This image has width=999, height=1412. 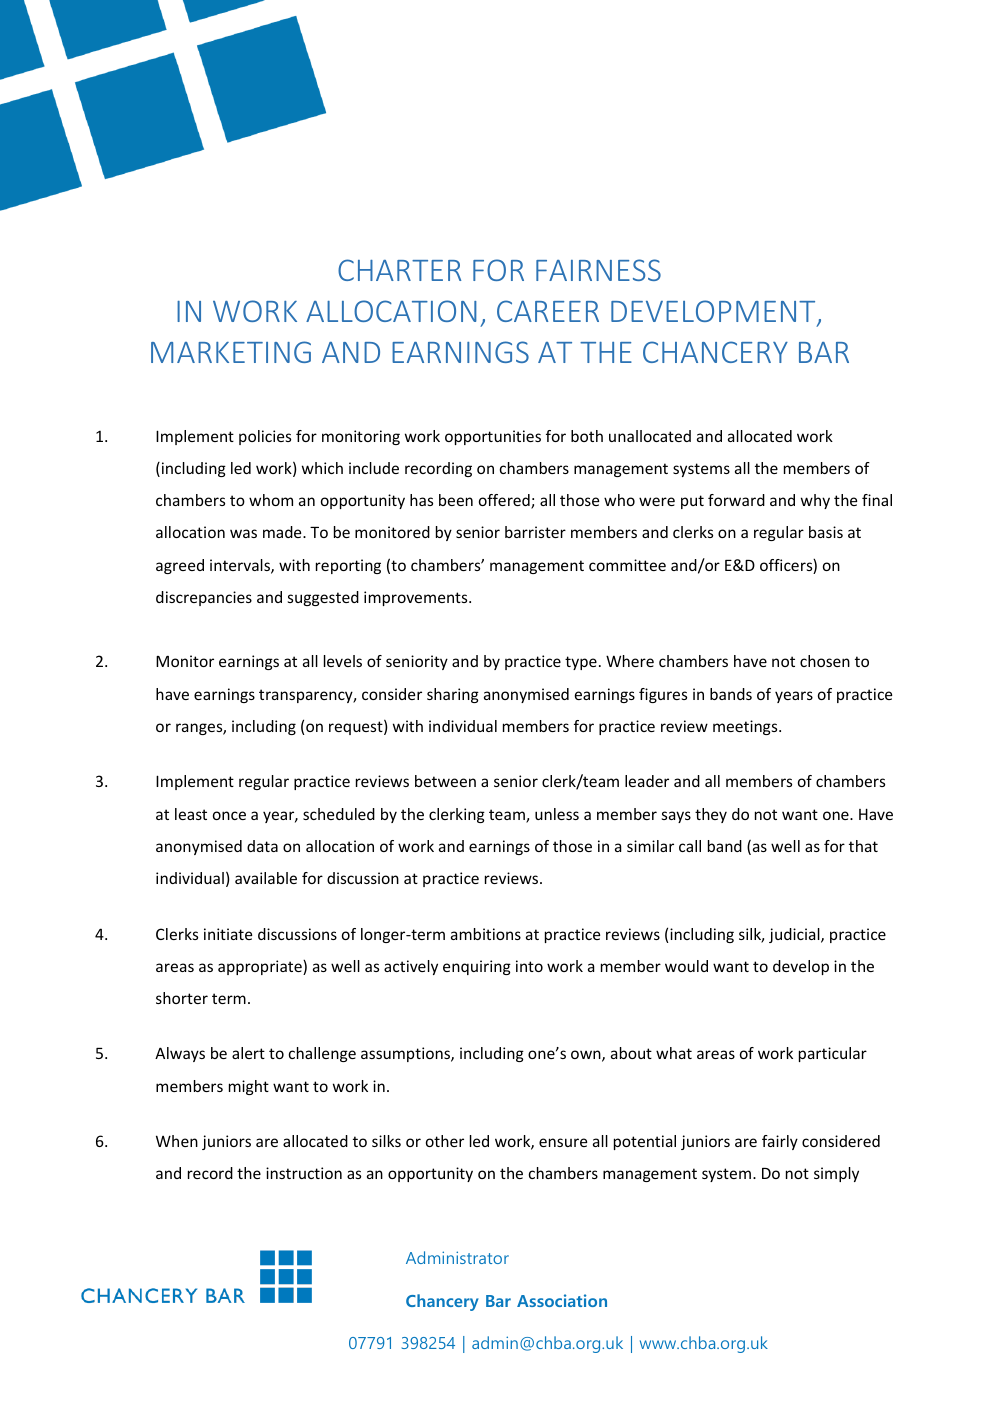 What do you see at coordinates (562, 1300) in the image?
I see `Association` at bounding box center [562, 1300].
